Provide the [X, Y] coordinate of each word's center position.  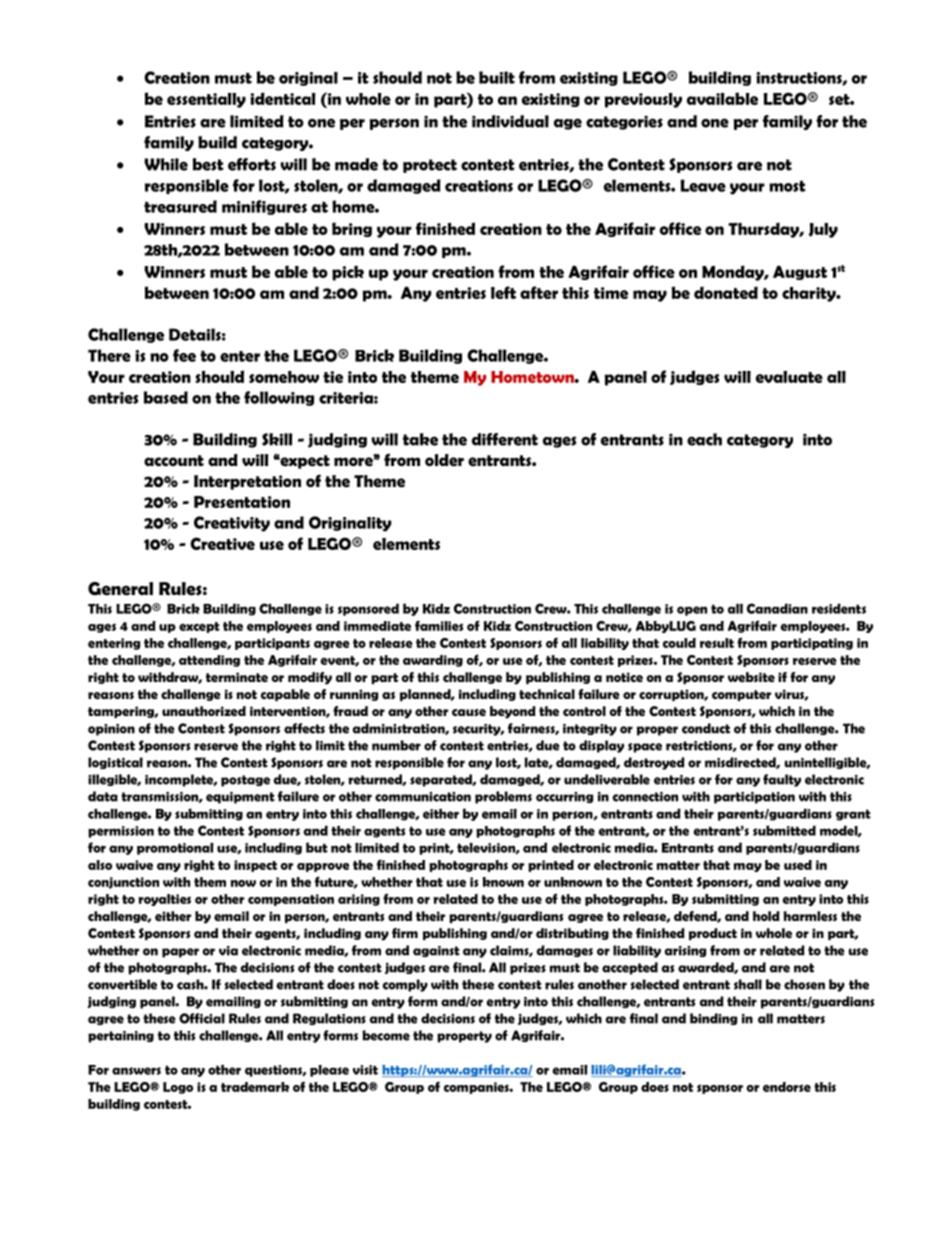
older [444, 460]
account [174, 460]
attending [209, 661]
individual [510, 121]
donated [726, 292]
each [704, 439]
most [787, 186]
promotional [175, 849]
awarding [433, 661]
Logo [178, 1088]
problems [503, 797]
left [503, 292]
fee [184, 355]
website [751, 677]
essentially [206, 100]
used [798, 865]
